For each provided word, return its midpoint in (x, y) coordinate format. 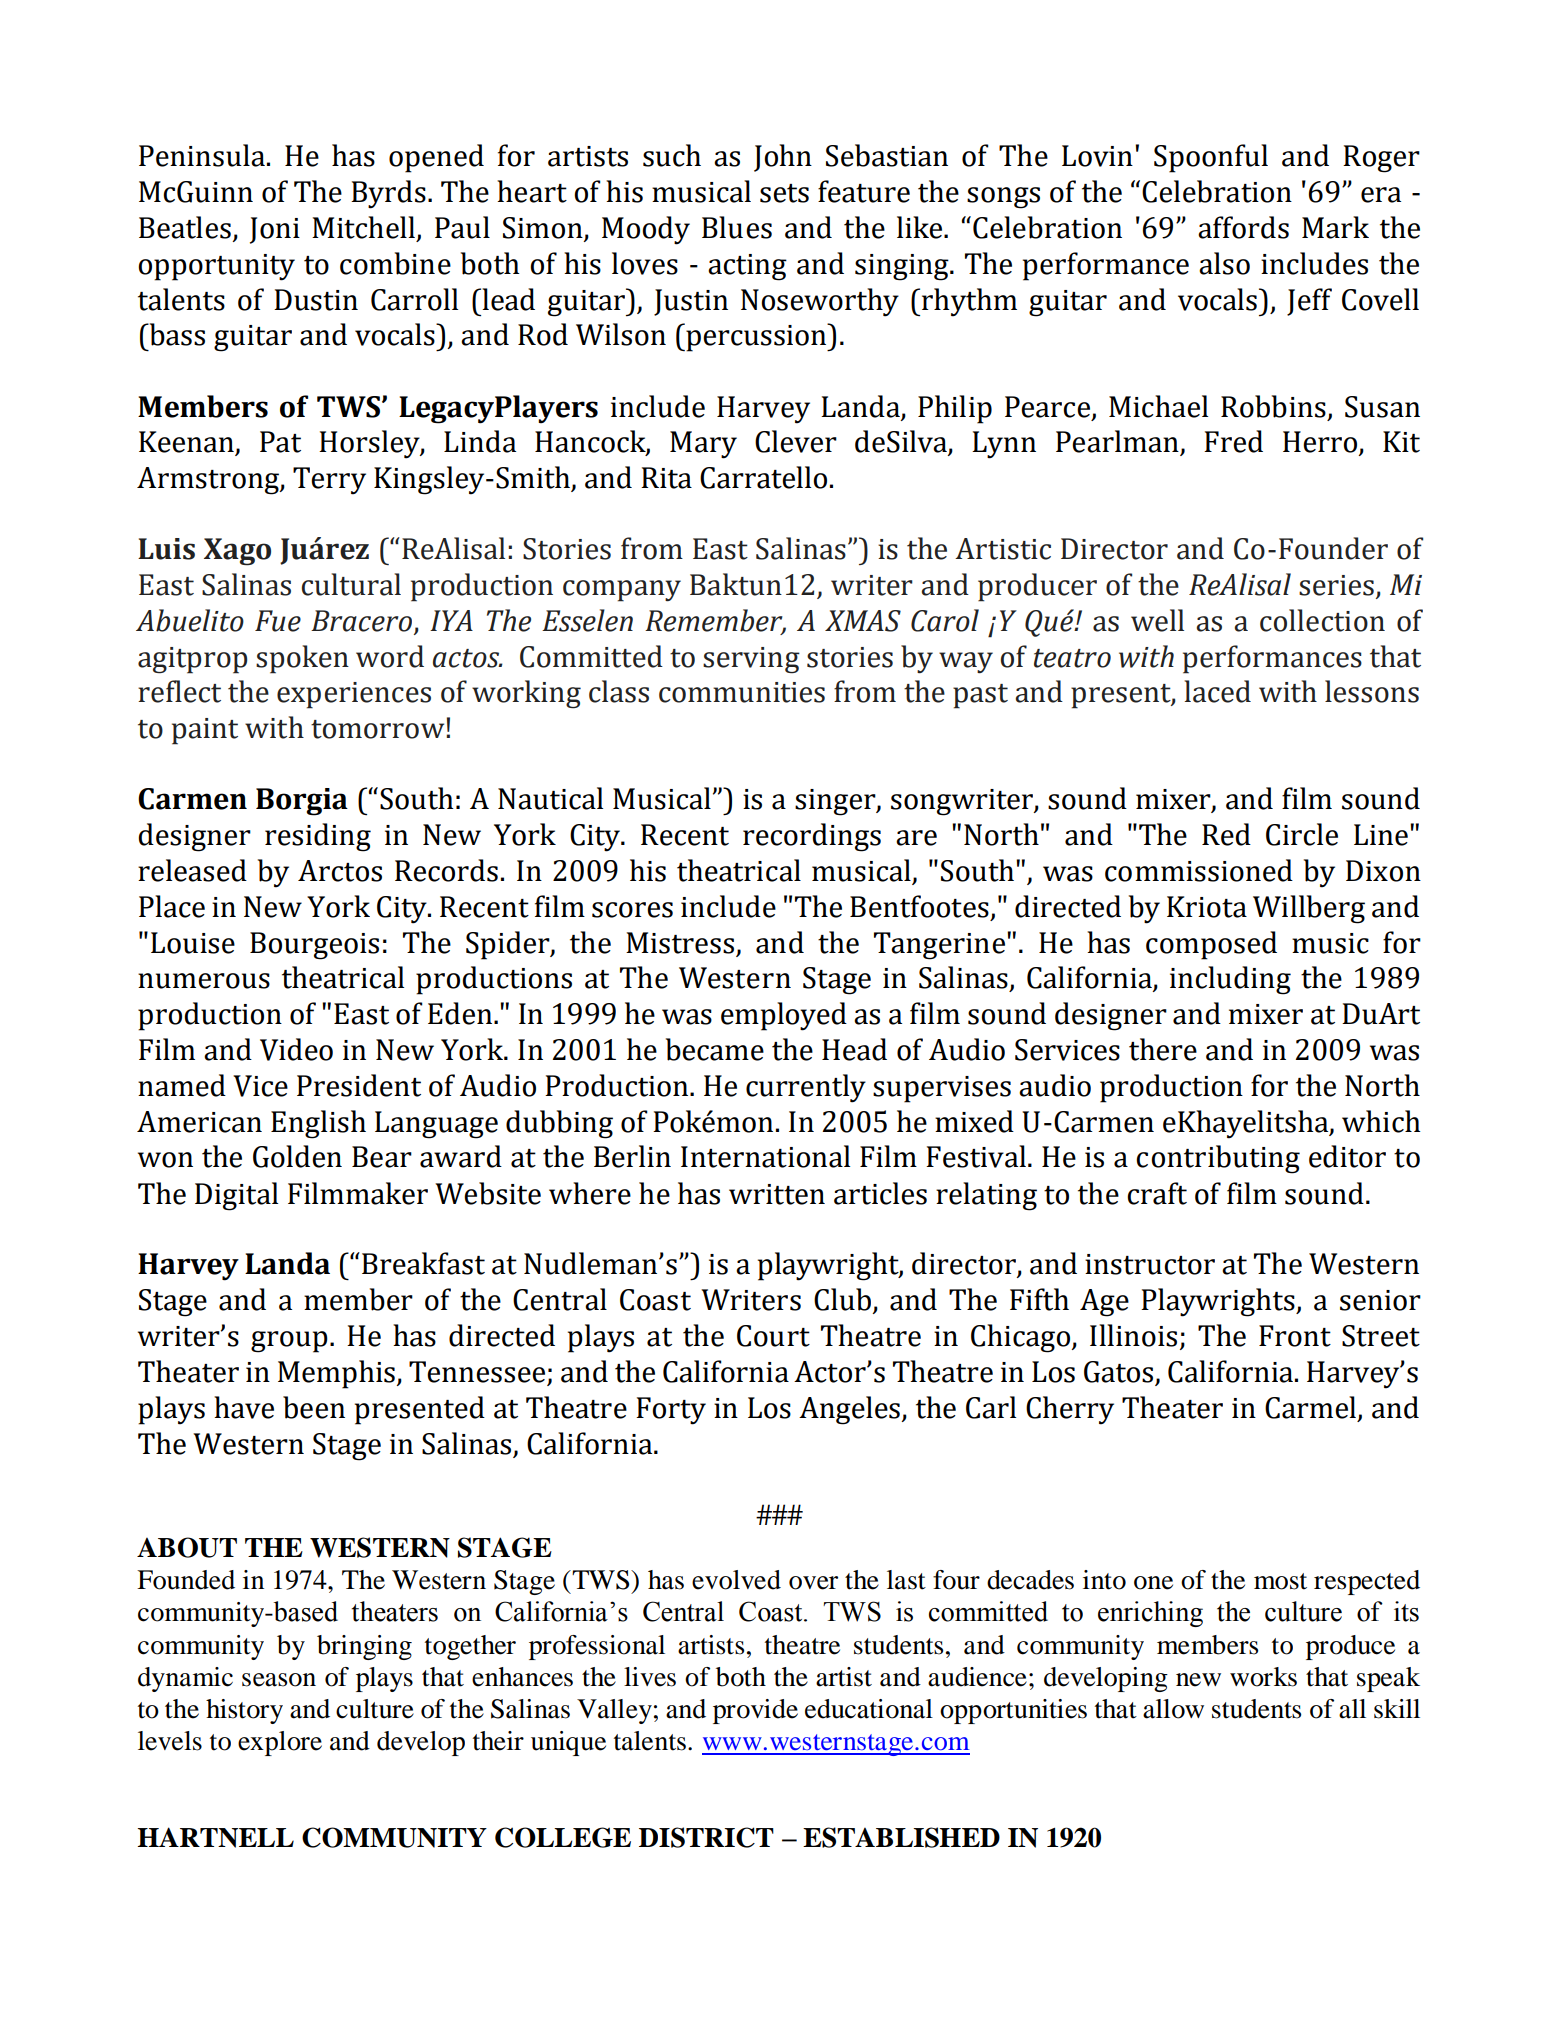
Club (844, 1300)
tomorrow (379, 729)
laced (1217, 691)
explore (280, 1743)
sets (784, 193)
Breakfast (423, 1263)
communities (742, 692)
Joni (275, 230)
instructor (1150, 1264)
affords (1243, 227)
